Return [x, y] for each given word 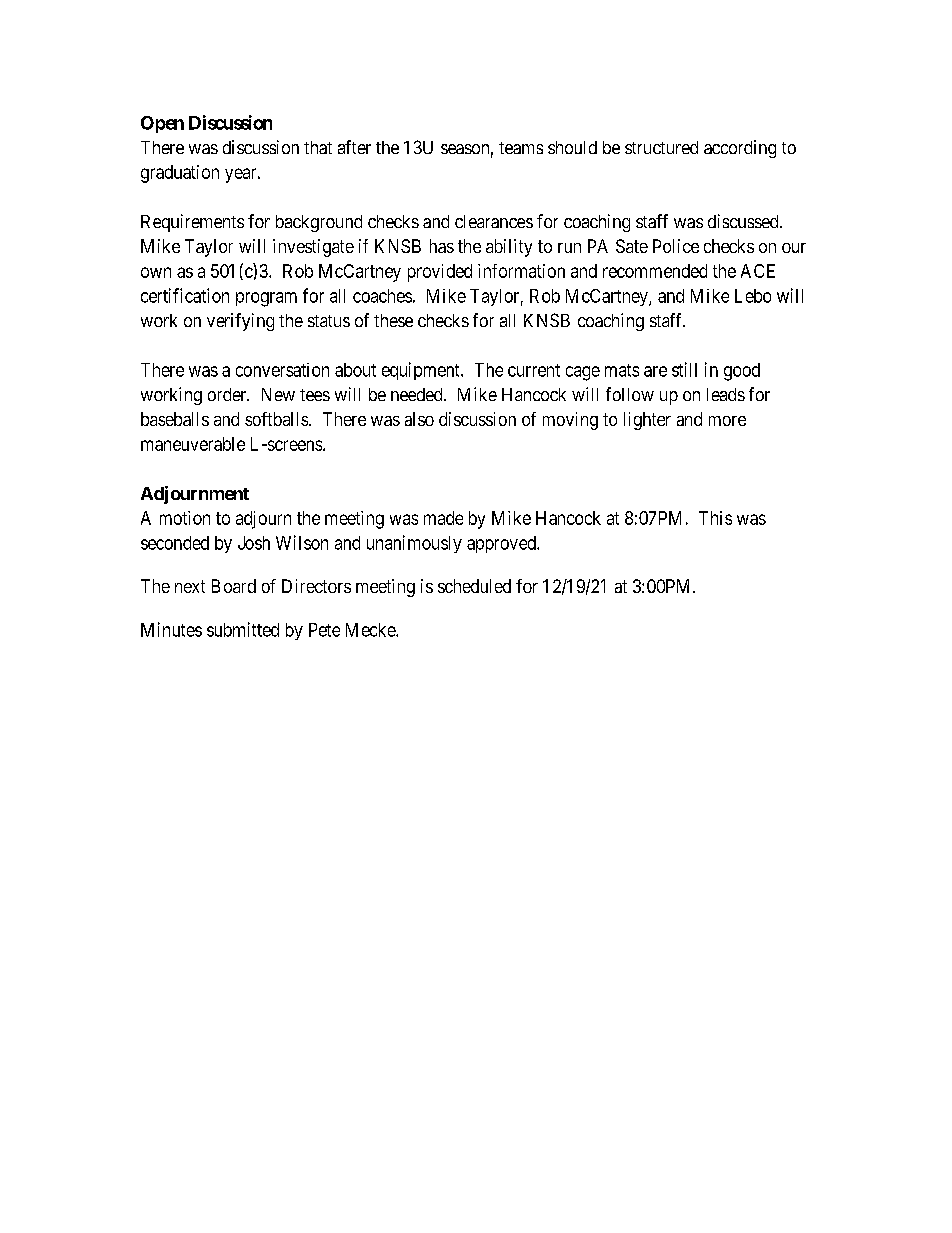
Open [162, 124]
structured [661, 147]
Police [676, 246]
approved [502, 544]
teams [521, 148]
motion [185, 518]
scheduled [474, 586]
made [443, 518]
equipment [422, 371]
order [228, 394]
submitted [243, 629]
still [684, 369]
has [442, 246]
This [715, 518]
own [156, 272]
